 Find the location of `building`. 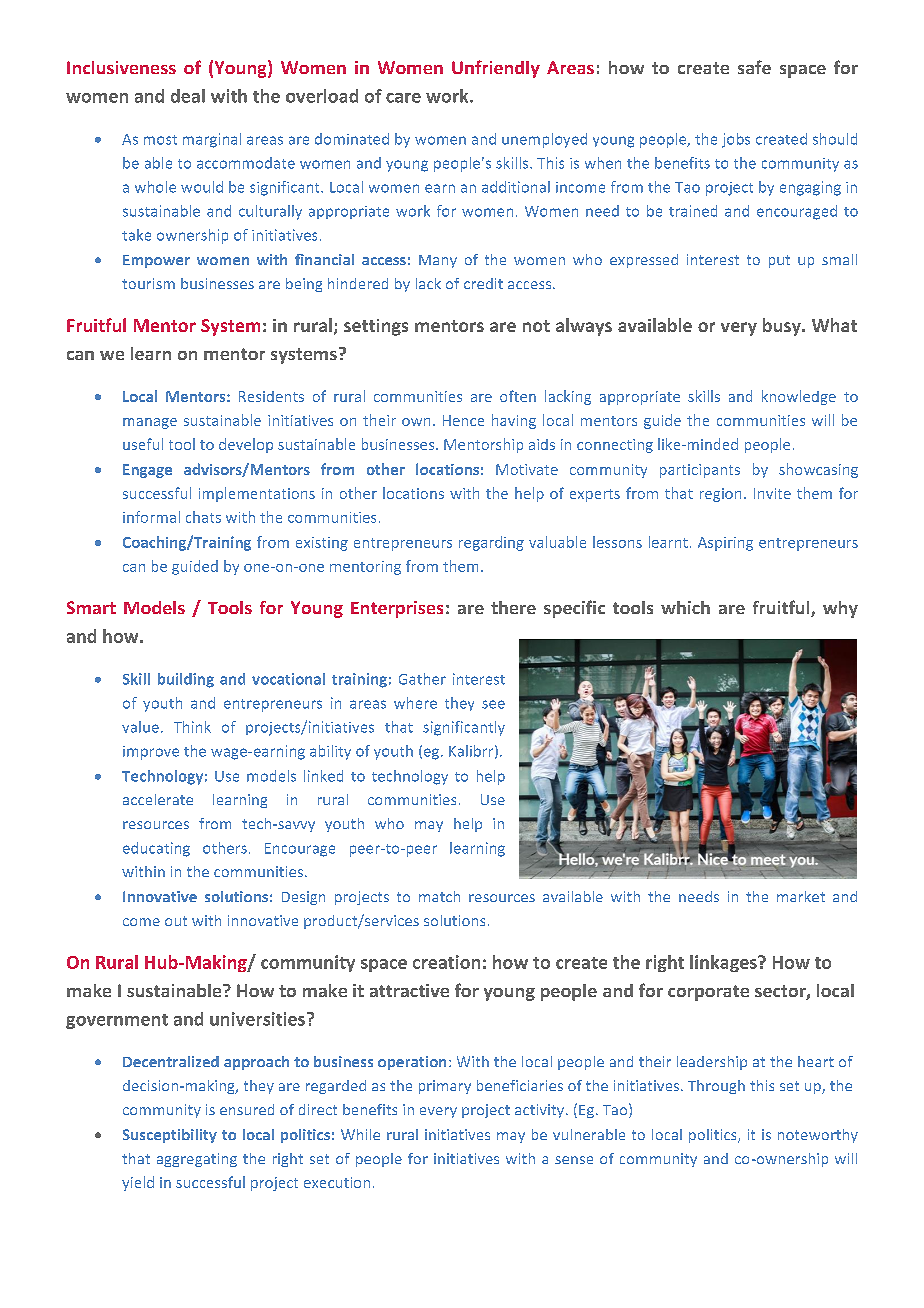

building is located at coordinates (186, 680).
